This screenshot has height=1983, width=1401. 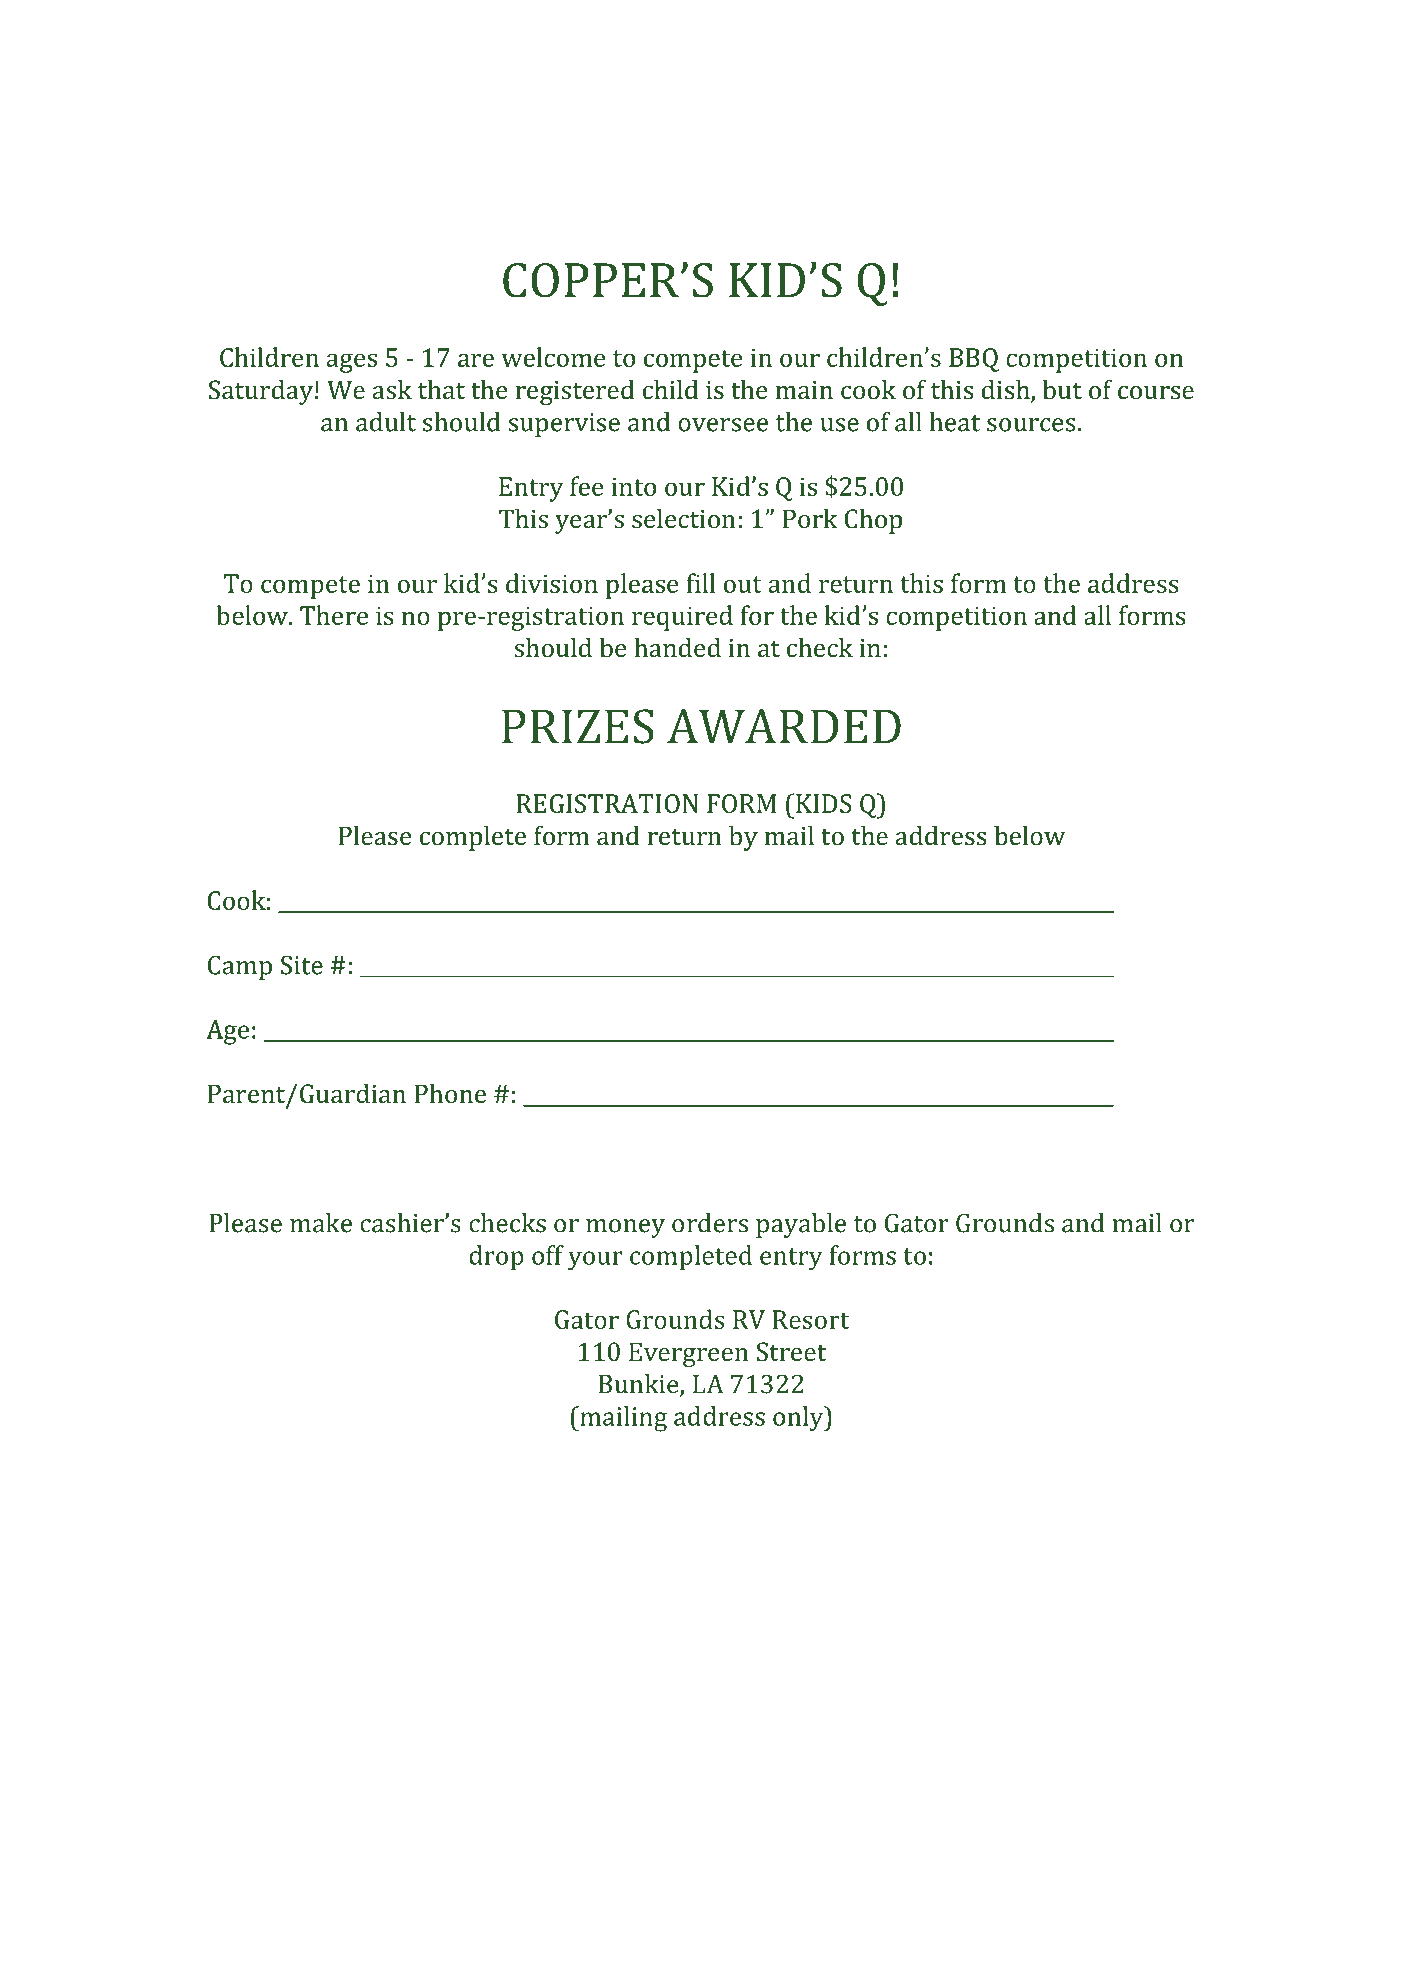 I want to click on ask, so click(x=392, y=389).
